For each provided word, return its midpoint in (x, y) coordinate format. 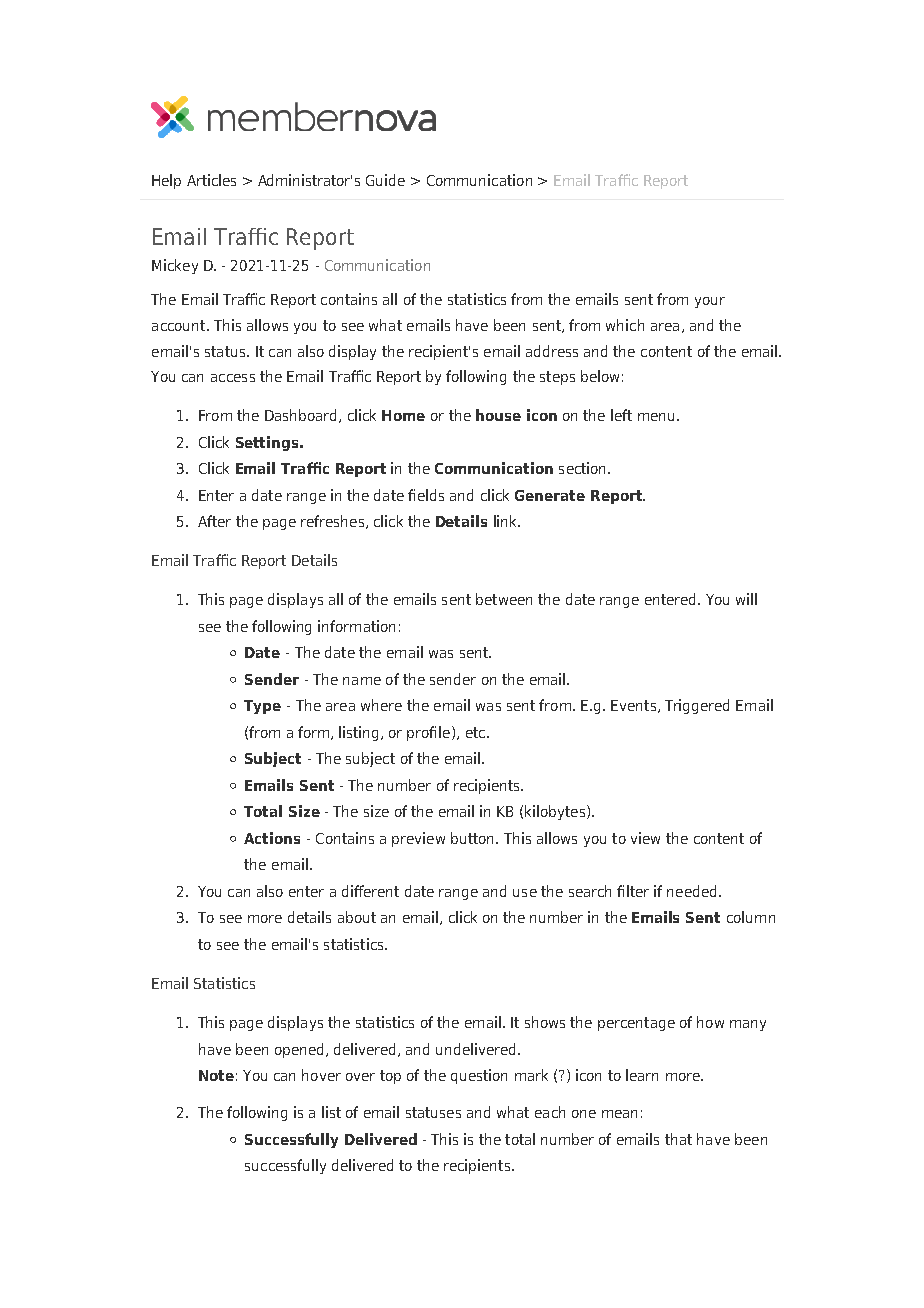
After (214, 521)
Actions (272, 838)
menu (656, 417)
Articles (211, 180)
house (498, 415)
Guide (385, 180)
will (746, 599)
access (233, 378)
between (504, 599)
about (357, 917)
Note (216, 1075)
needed (691, 891)
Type (262, 707)
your (710, 302)
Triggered (697, 706)
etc (475, 732)
